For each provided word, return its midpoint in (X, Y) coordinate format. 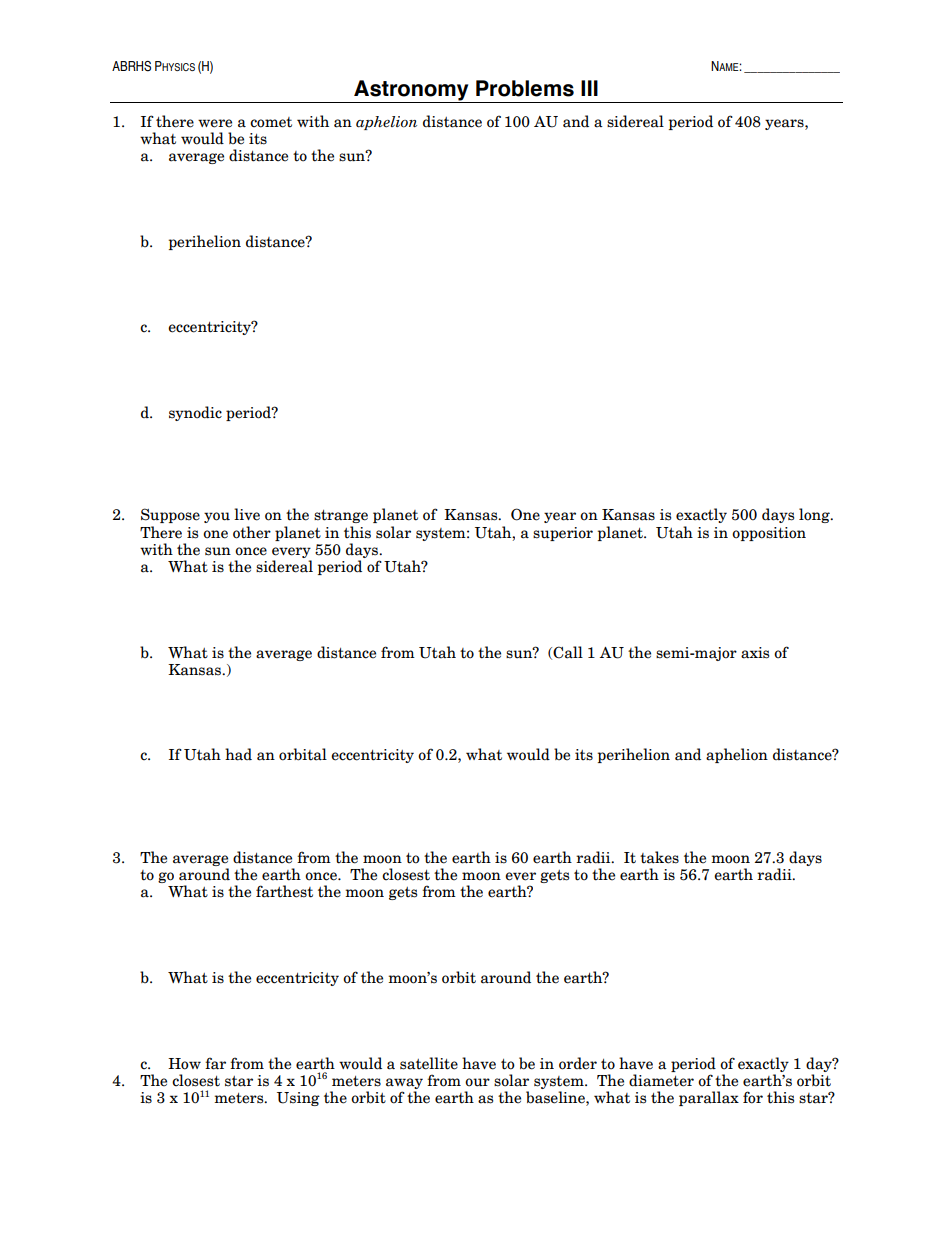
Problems (525, 88)
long (815, 515)
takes (659, 857)
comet (271, 122)
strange (341, 516)
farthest (284, 891)
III (589, 88)
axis (755, 653)
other (252, 532)
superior (563, 534)
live (247, 514)
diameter (661, 1080)
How (184, 1064)
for (753, 1097)
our (477, 1082)
